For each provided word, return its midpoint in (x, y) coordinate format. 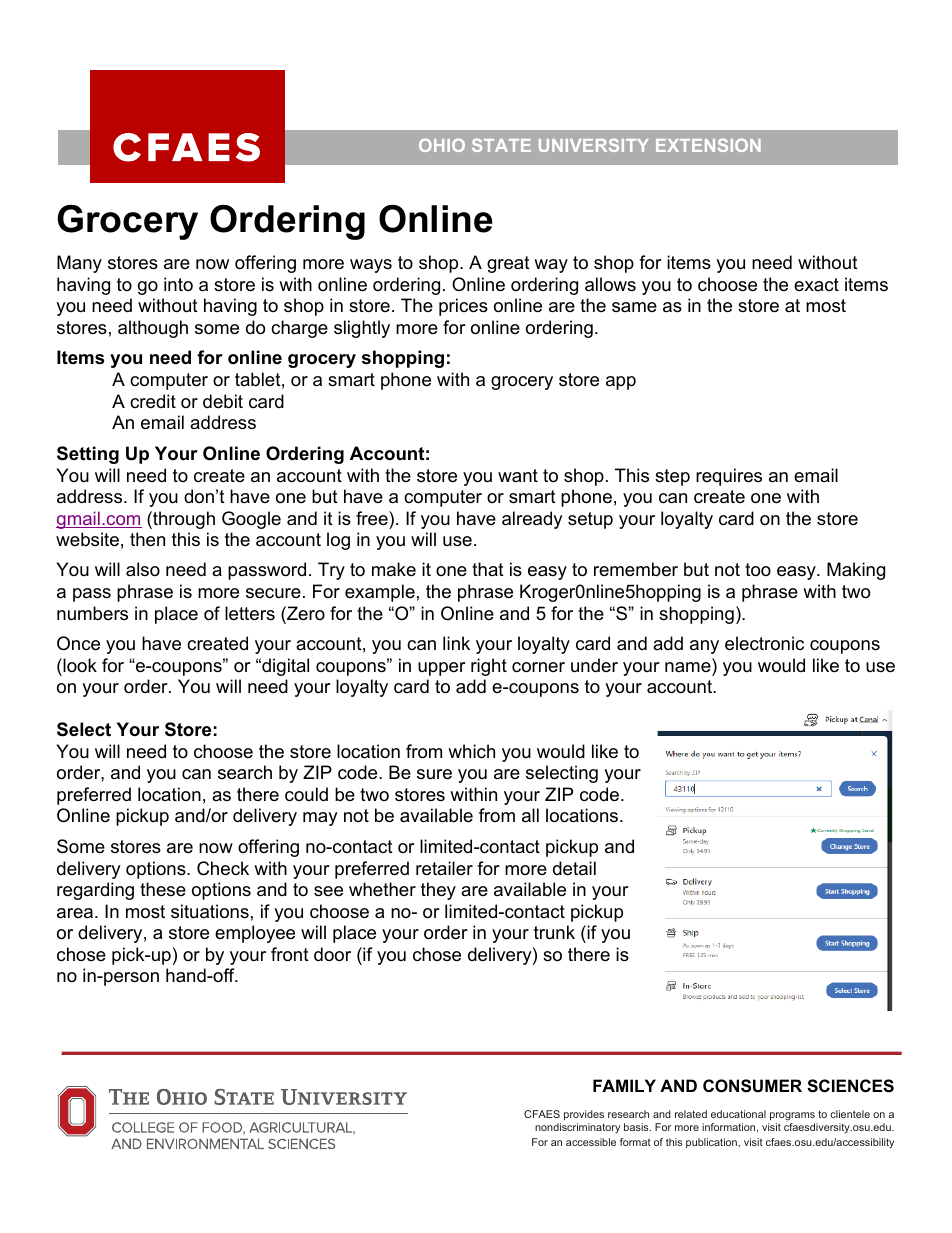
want (518, 475)
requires (729, 477)
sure (434, 774)
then (147, 539)
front (290, 954)
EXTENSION (708, 145)
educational (738, 1114)
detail (574, 868)
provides (584, 1115)
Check (223, 868)
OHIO (442, 145)
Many (79, 264)
